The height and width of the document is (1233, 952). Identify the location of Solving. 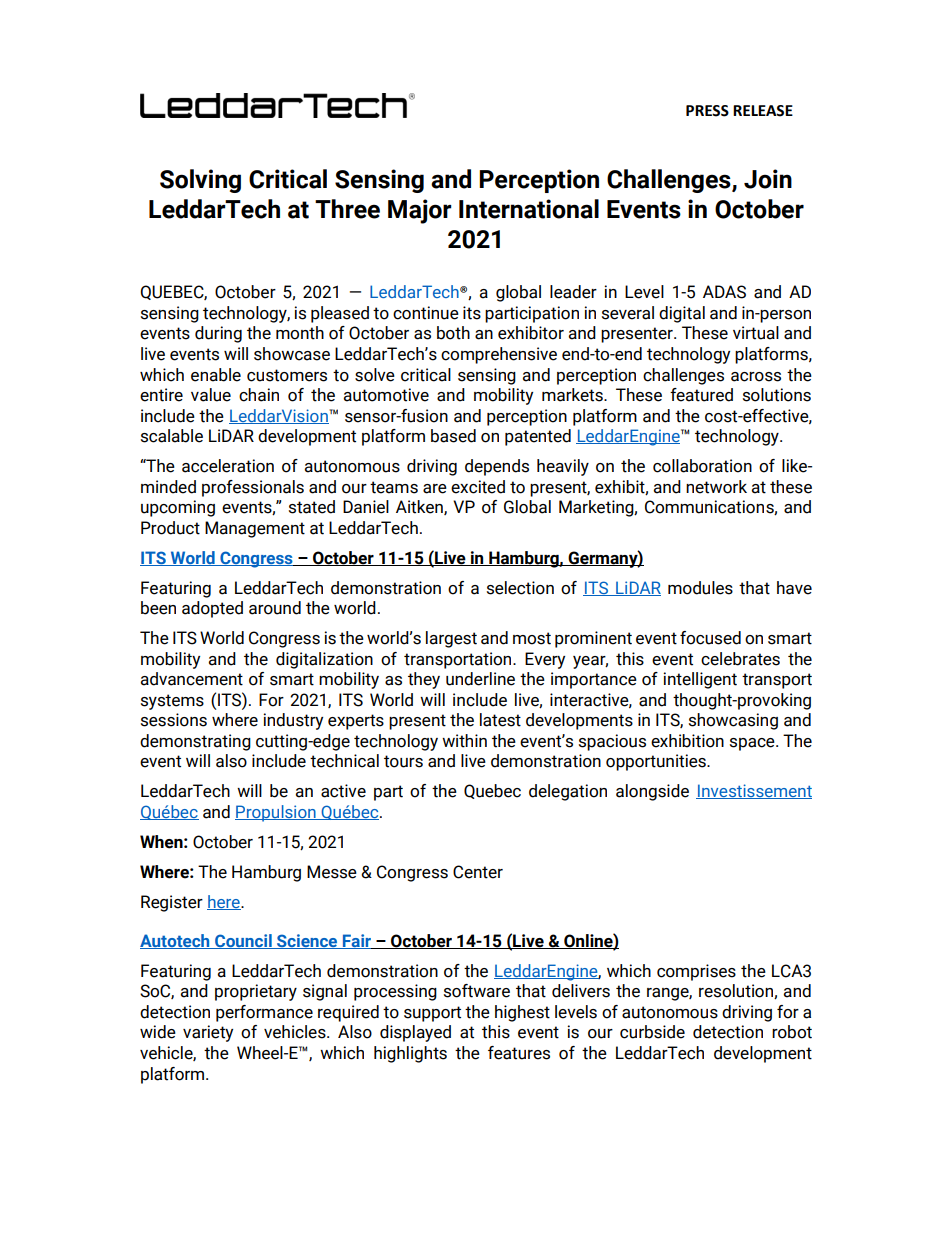
(200, 181).
